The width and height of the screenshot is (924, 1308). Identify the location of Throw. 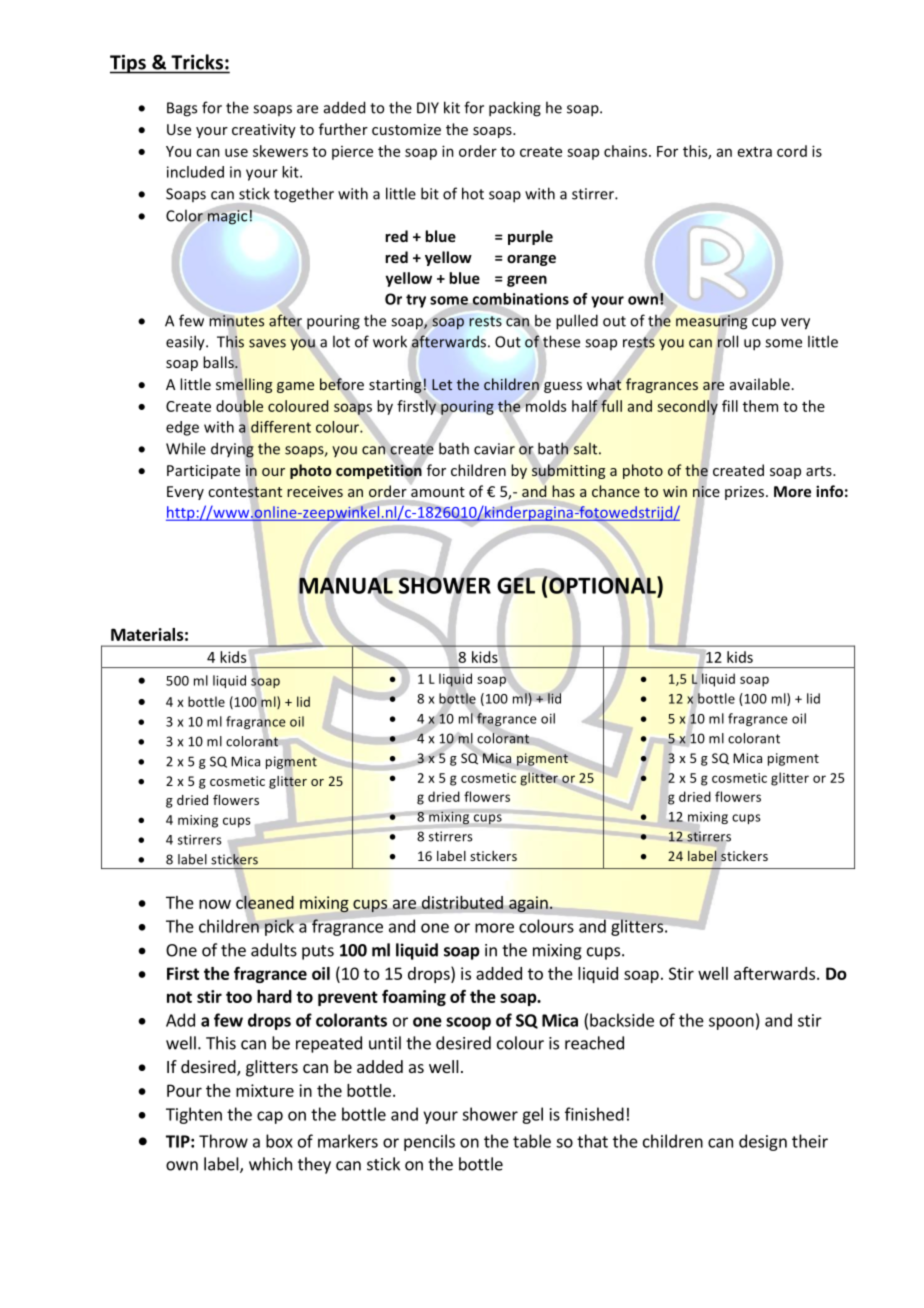
(223, 1141).
